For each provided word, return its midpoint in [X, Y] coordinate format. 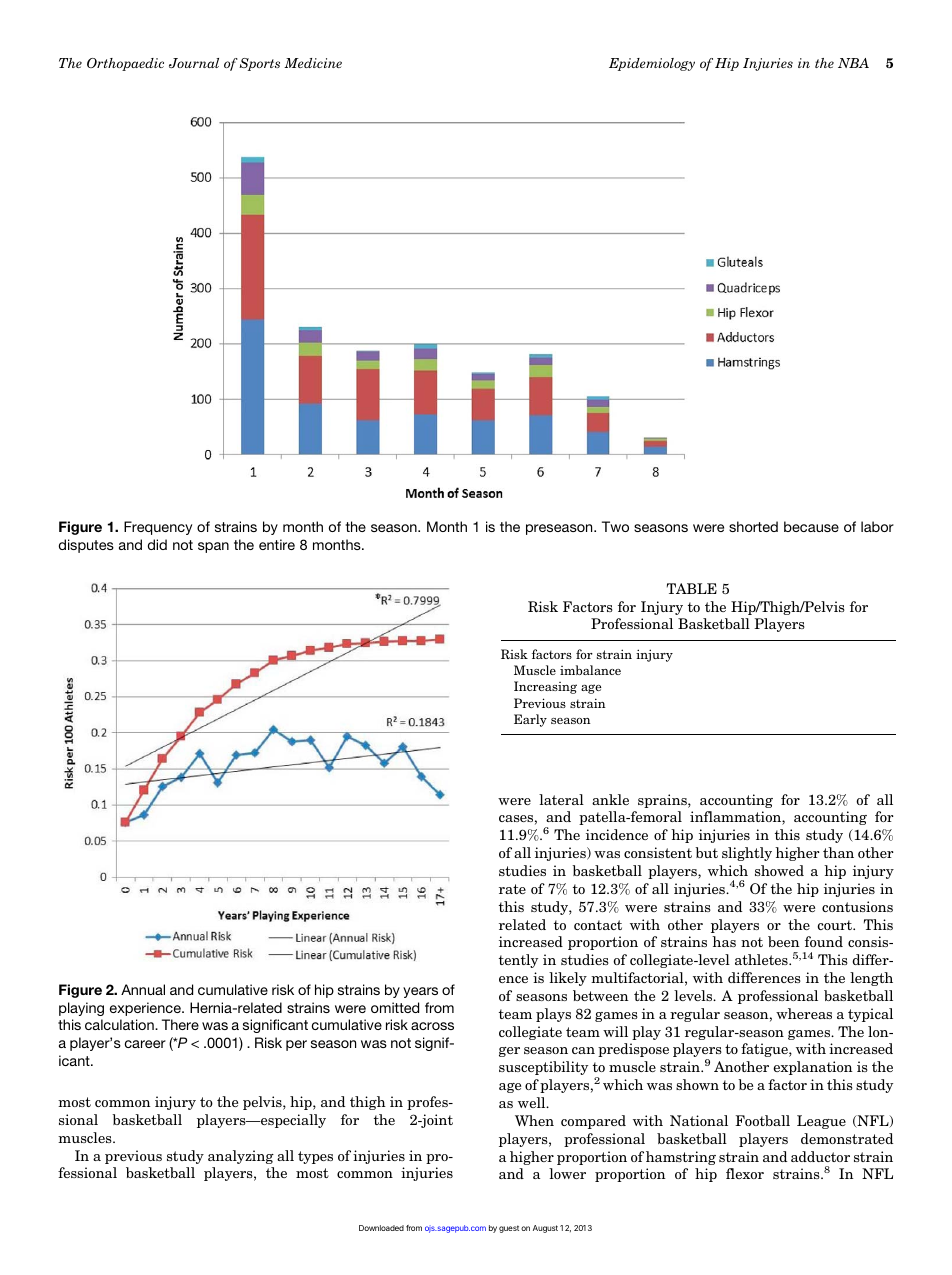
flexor [745, 1173]
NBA [853, 63]
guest [509, 1229]
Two [615, 526]
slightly [747, 854]
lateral [561, 799]
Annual [143, 989]
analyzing [241, 1157]
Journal [194, 63]
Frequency [158, 528]
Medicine [313, 63]
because [811, 526]
